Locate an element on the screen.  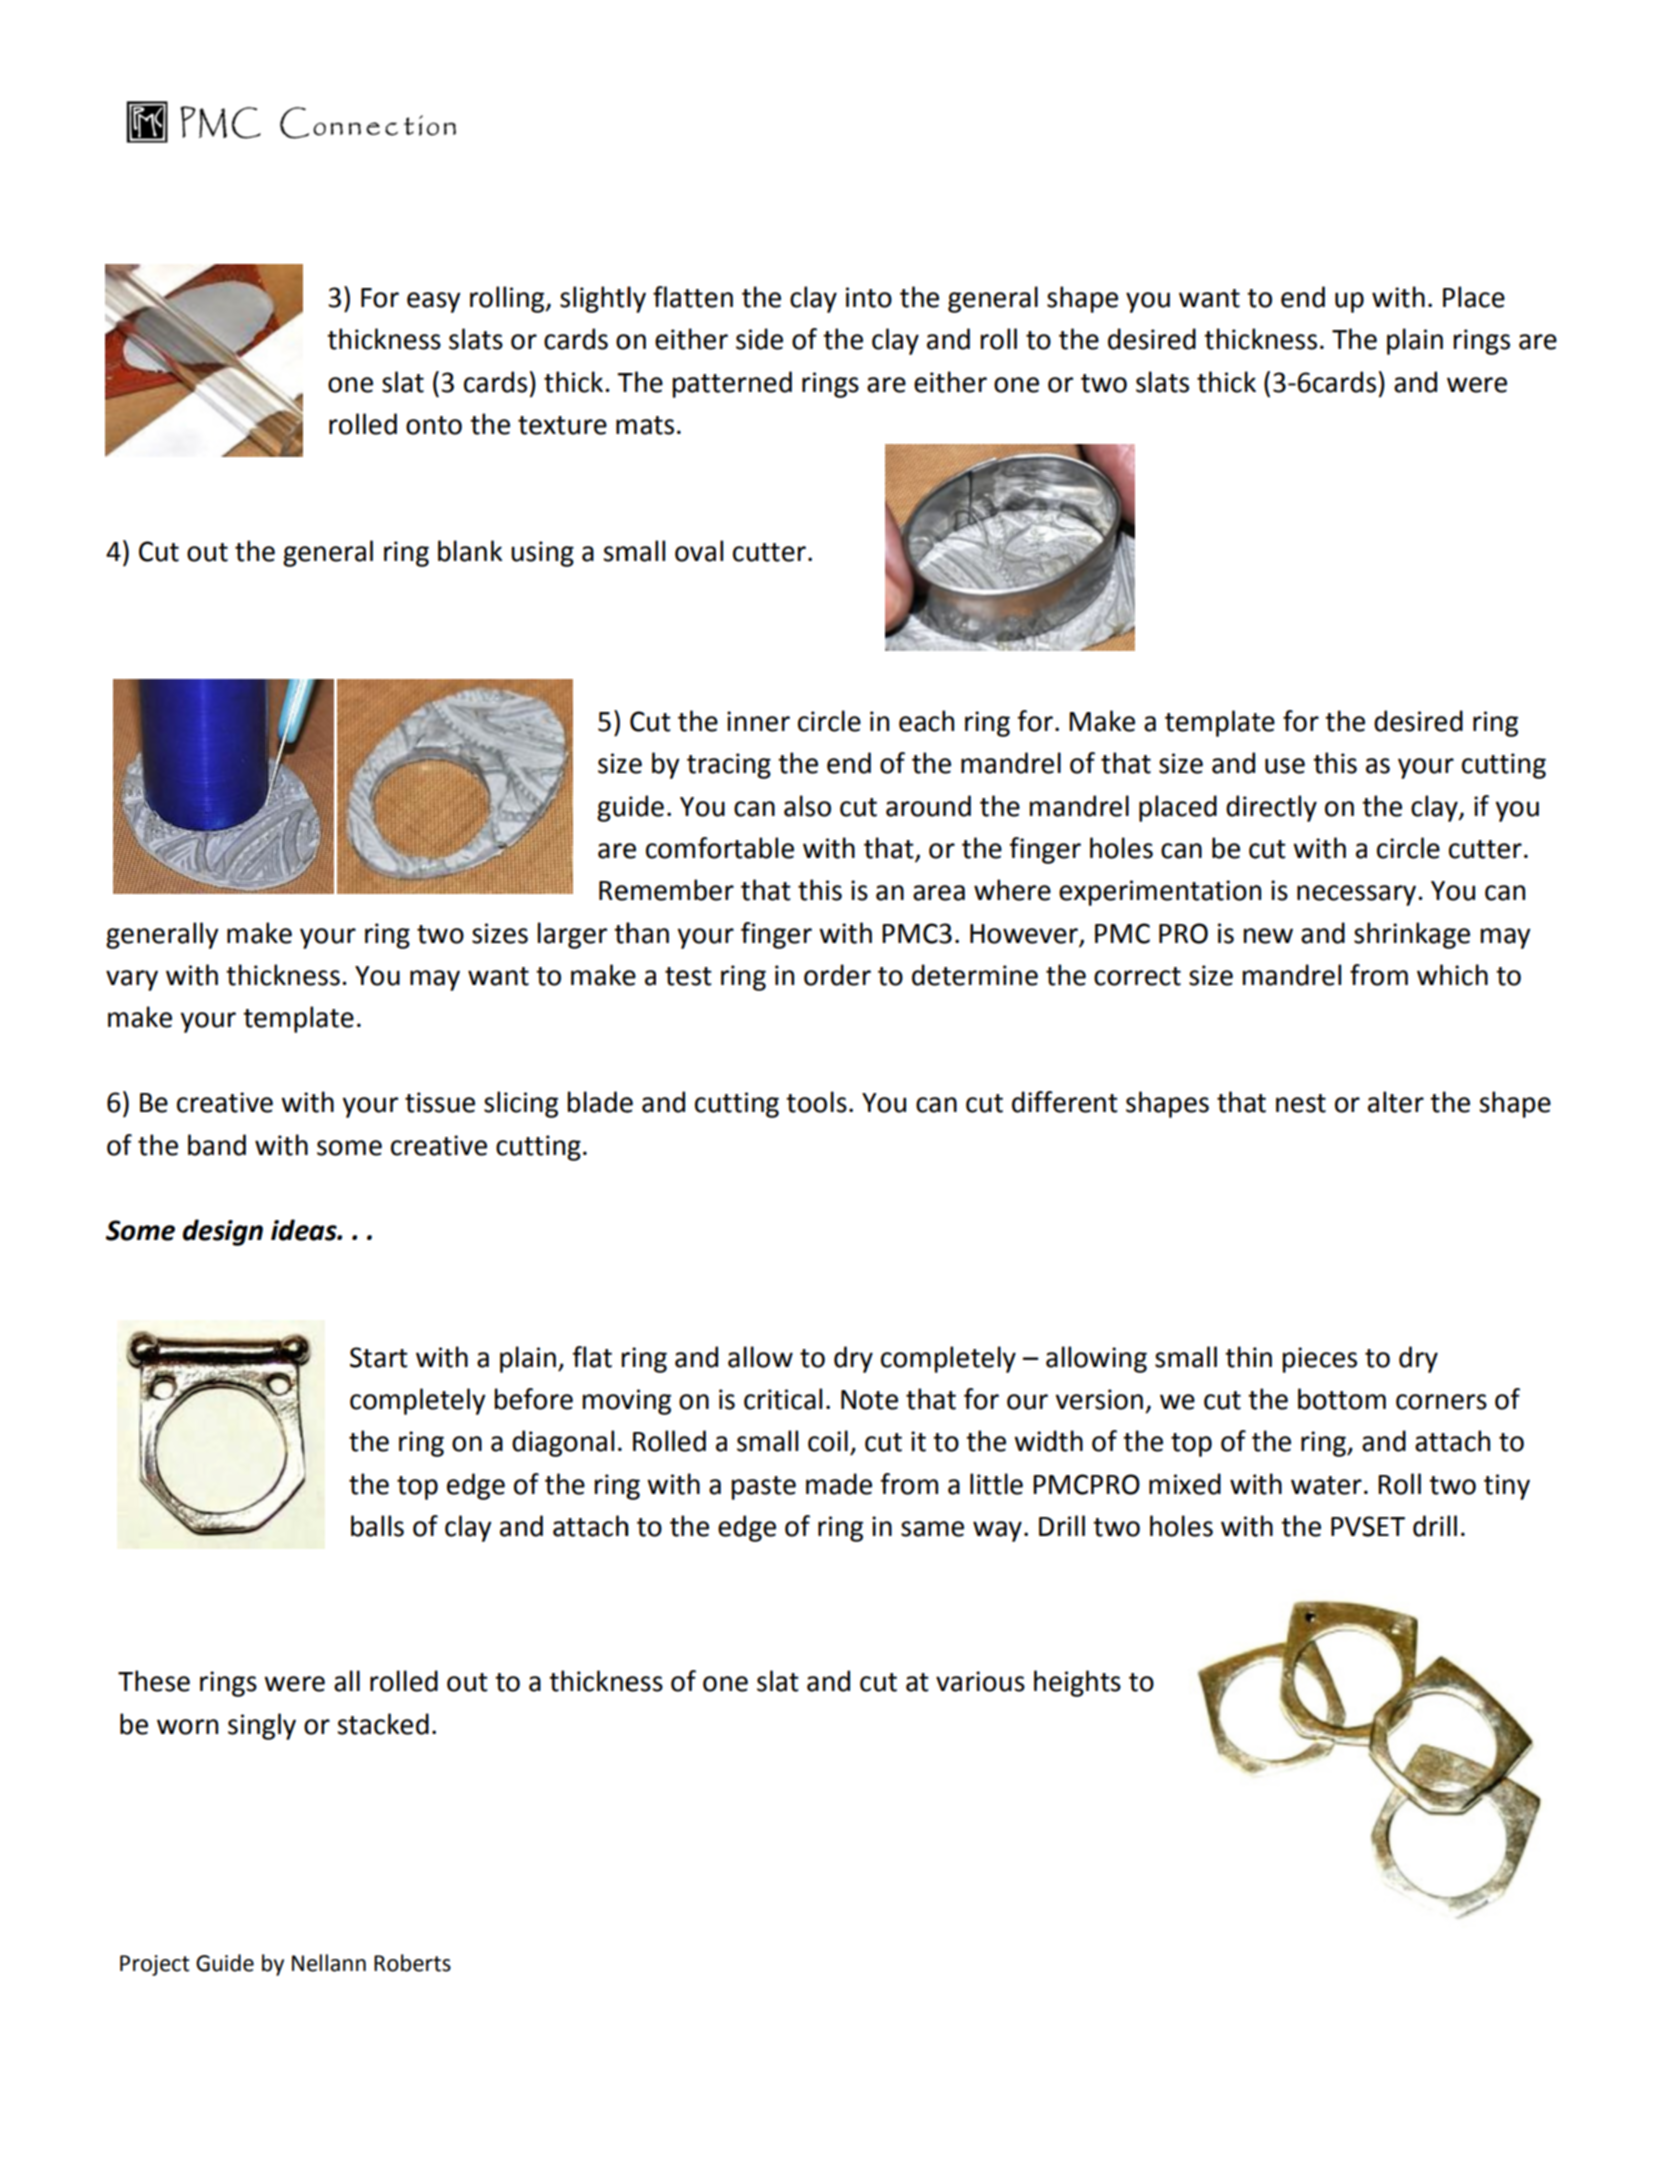
Roberts is located at coordinates (412, 1963).
